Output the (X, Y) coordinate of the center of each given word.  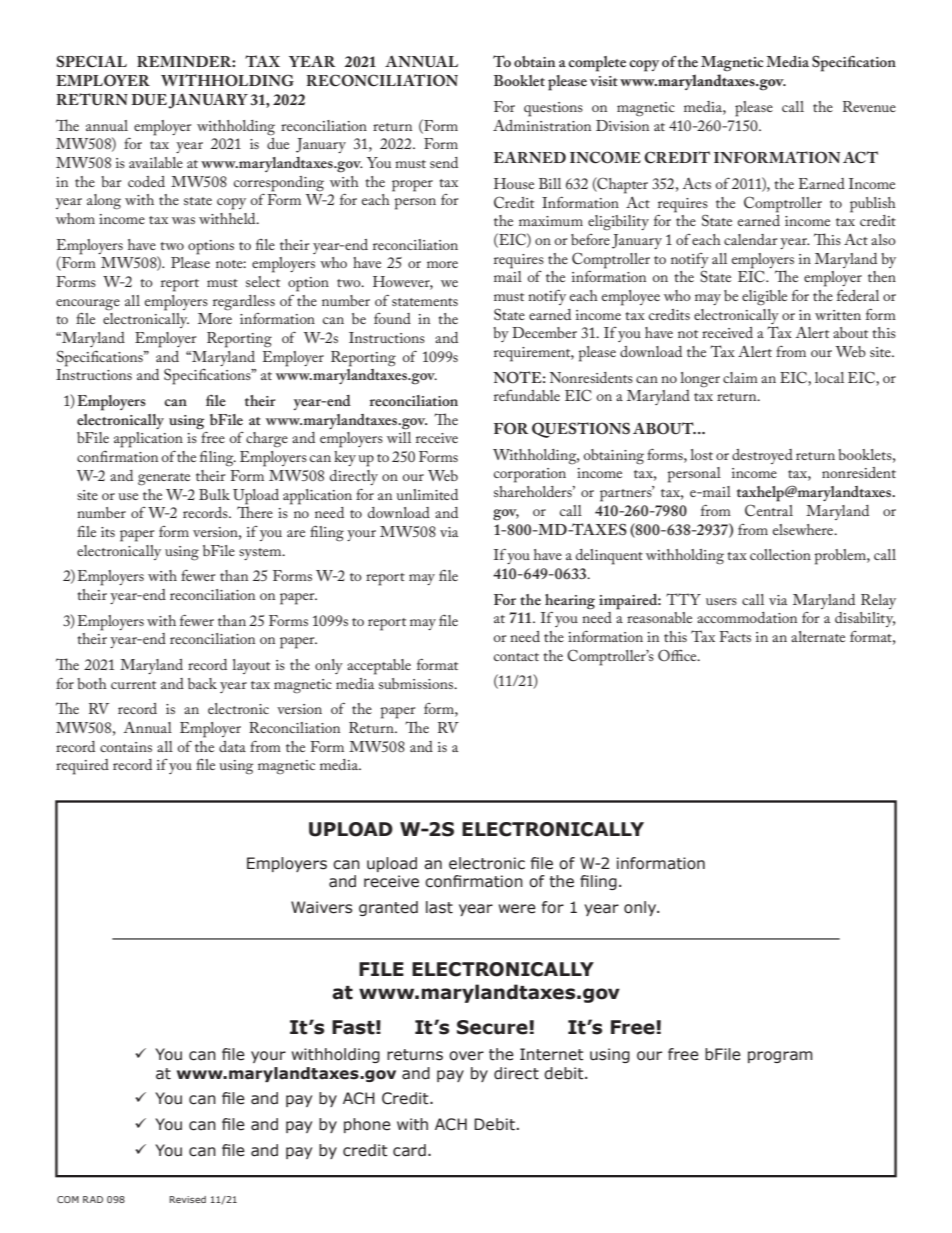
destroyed (762, 456)
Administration (542, 125)
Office (678, 655)
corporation (530, 475)
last (439, 907)
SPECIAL (92, 61)
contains (126, 747)
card (409, 1150)
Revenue (869, 106)
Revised (188, 1199)
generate (164, 479)
